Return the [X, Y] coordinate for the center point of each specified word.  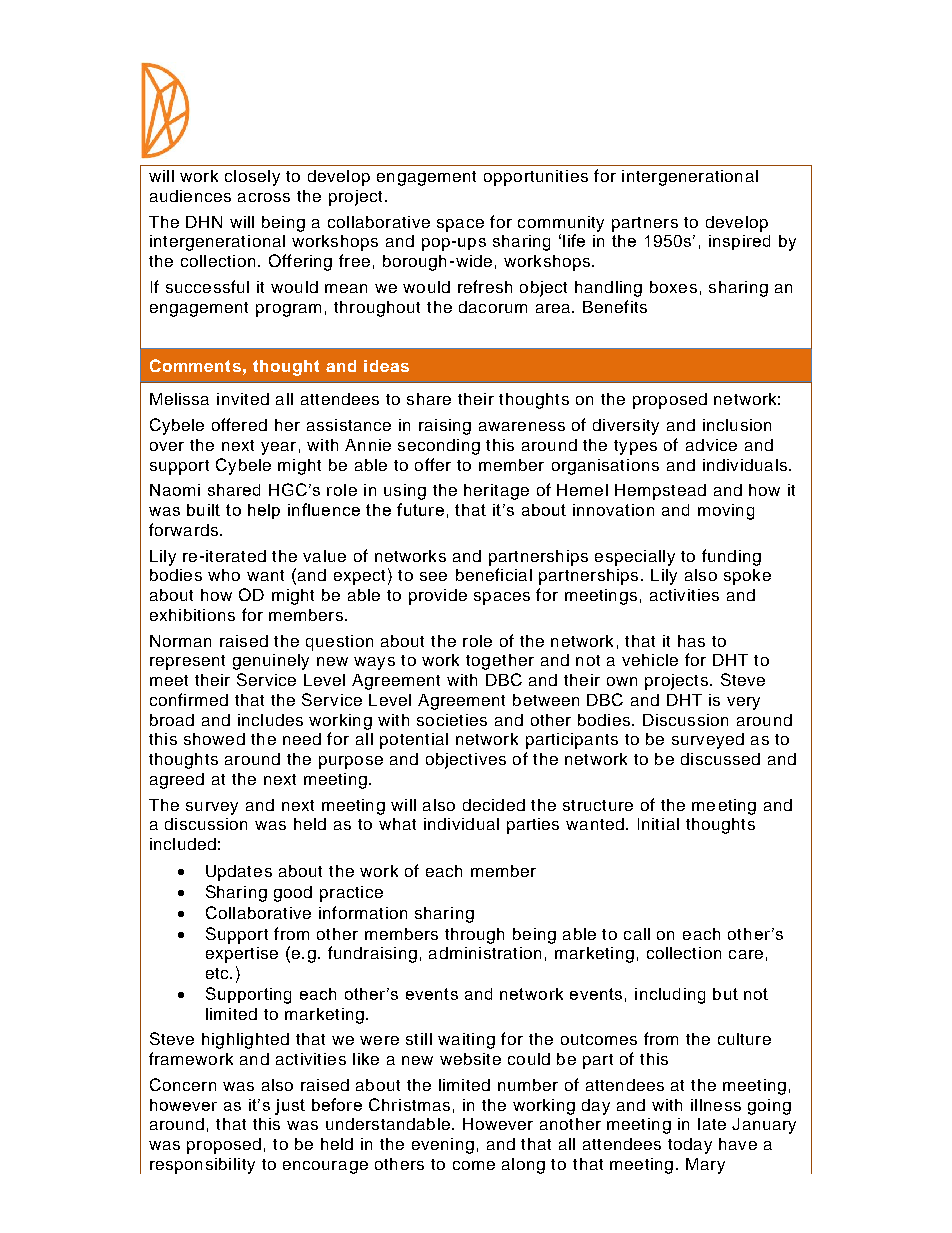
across [264, 197]
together [500, 662]
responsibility [202, 1166]
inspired [739, 242]
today [690, 1146]
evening [443, 1146]
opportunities [536, 178]
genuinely [271, 662]
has [691, 641]
